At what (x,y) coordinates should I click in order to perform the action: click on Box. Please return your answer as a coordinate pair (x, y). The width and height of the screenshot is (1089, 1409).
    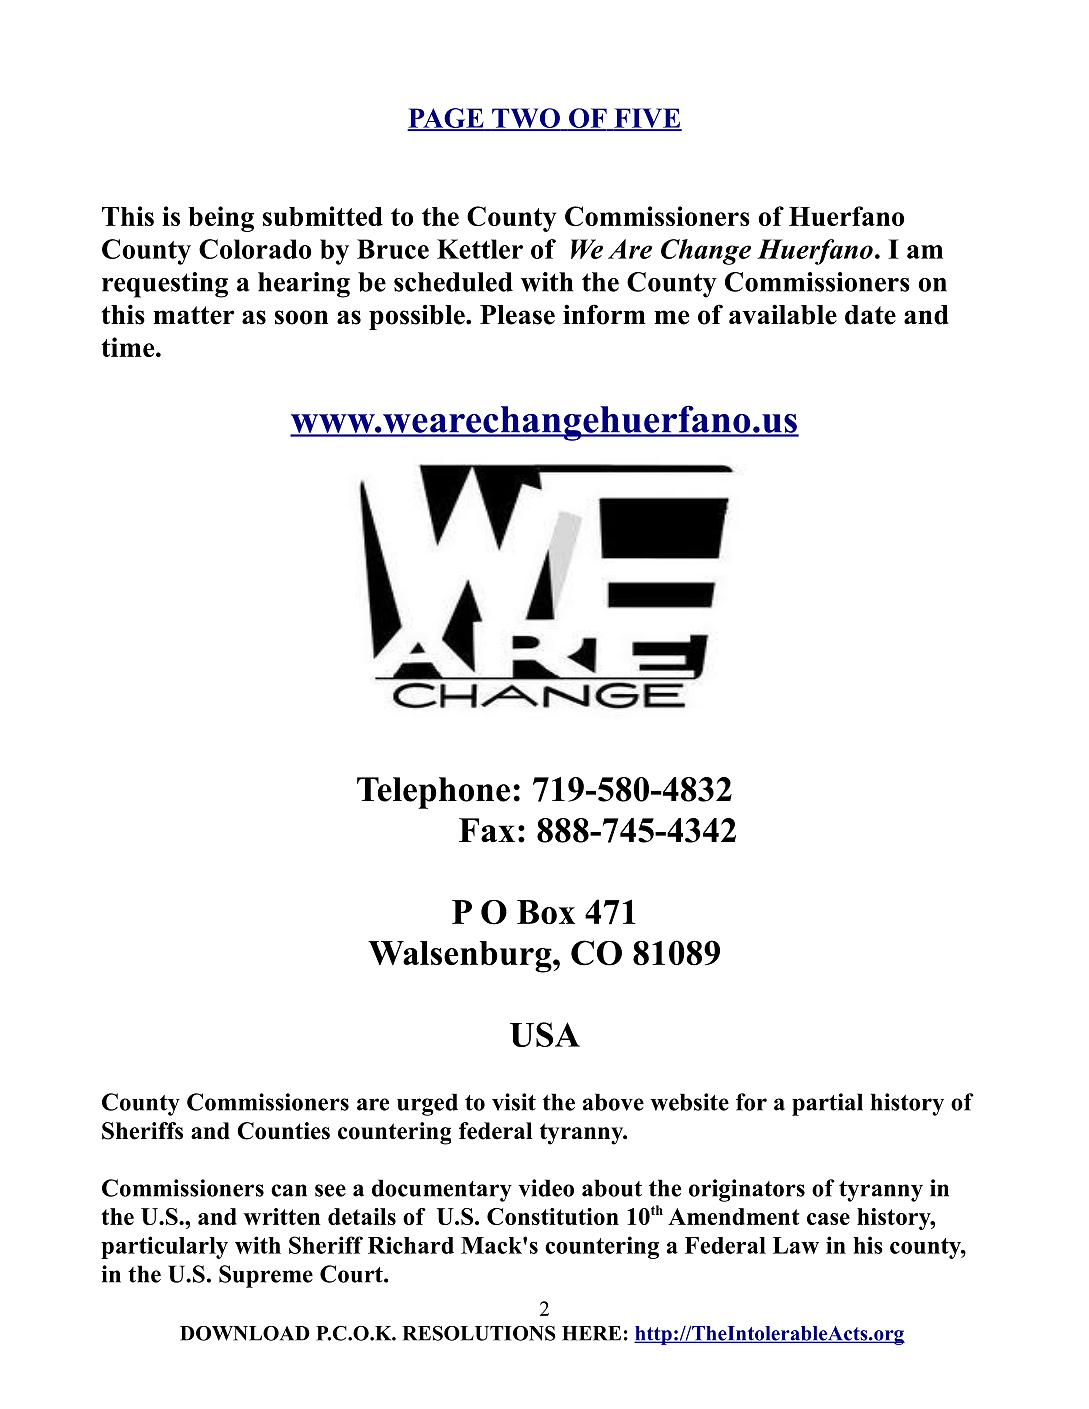
    Looking at the image, I should click on (546, 912).
